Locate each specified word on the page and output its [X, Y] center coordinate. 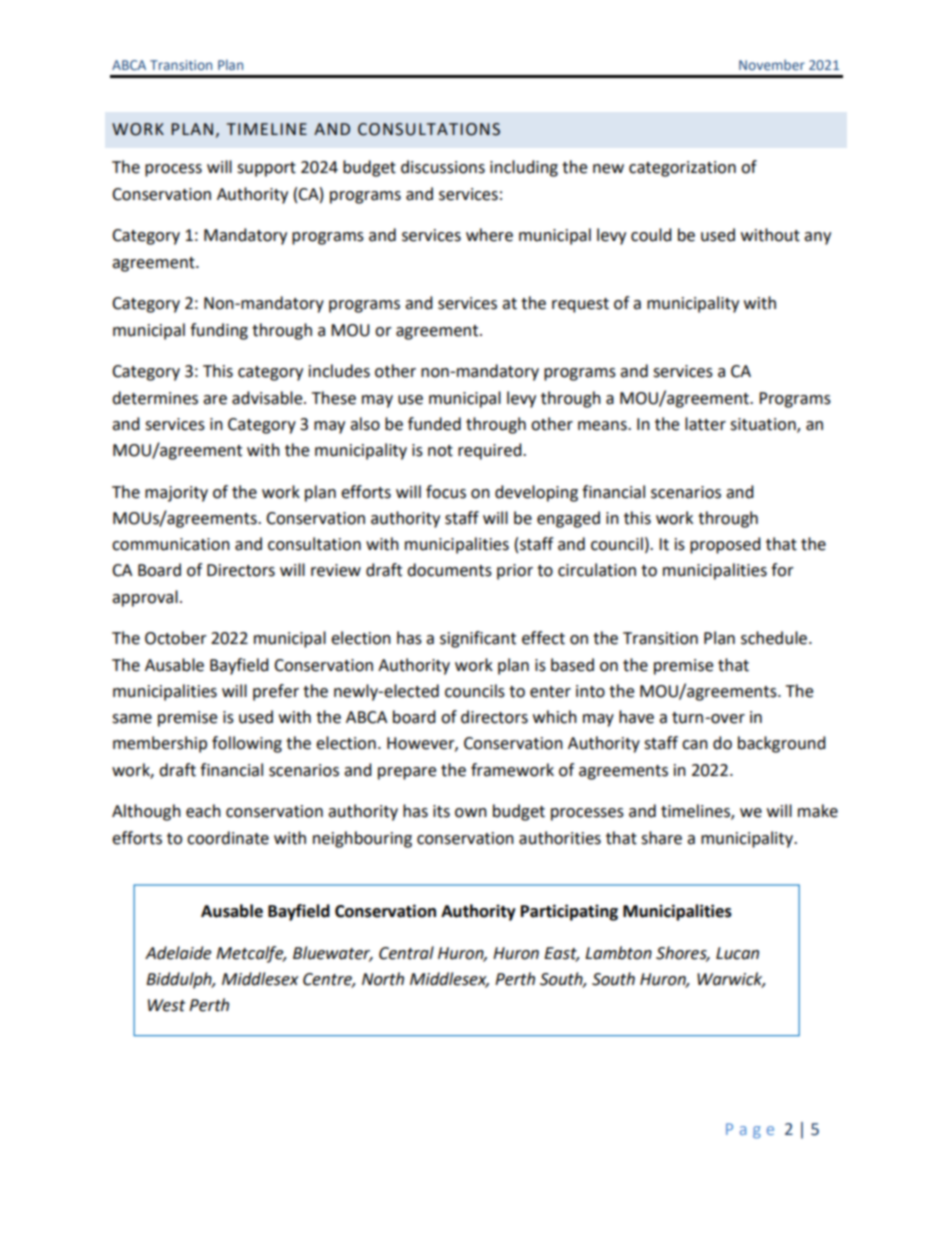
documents [449, 570]
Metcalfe [251, 954]
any [817, 238]
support [266, 169]
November [772, 64]
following [247, 744]
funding [219, 331]
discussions [443, 167]
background [782, 744]
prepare [407, 773]
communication [171, 544]
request [580, 305]
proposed [725, 545]
